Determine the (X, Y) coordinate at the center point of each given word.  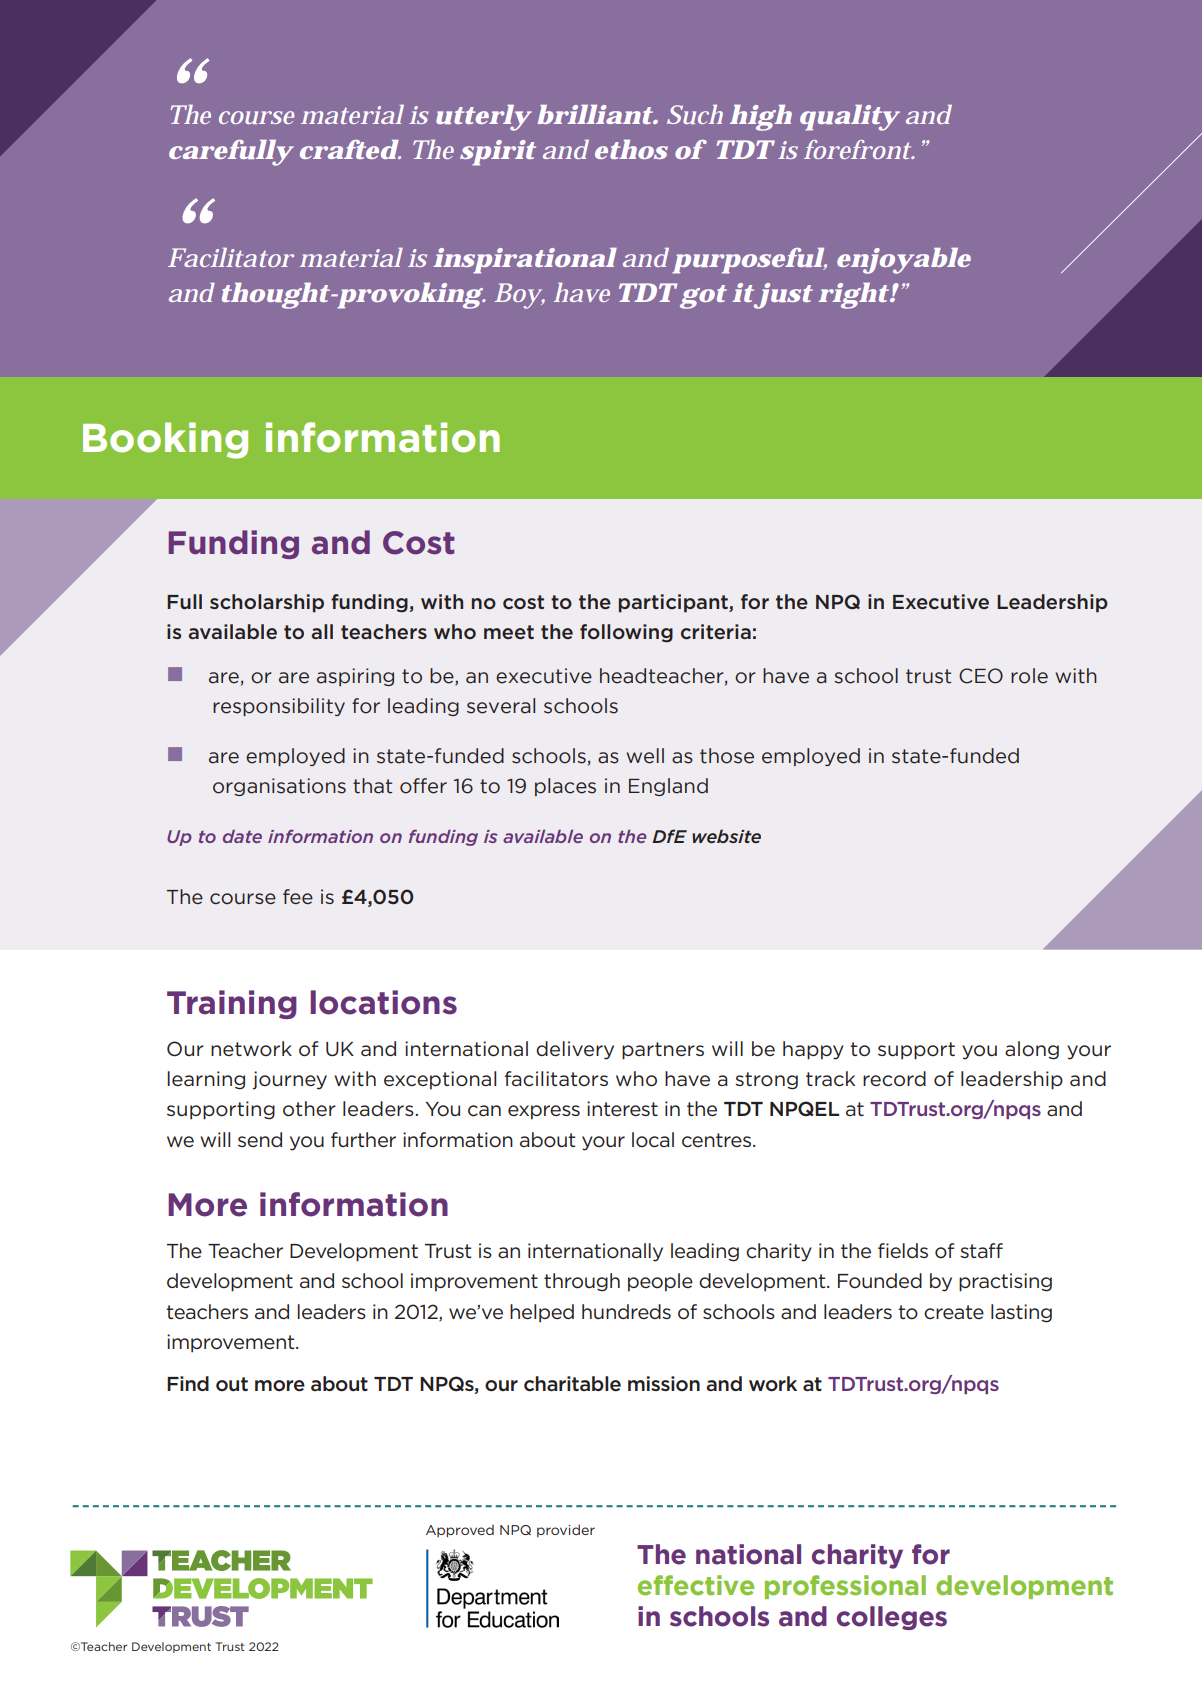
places (565, 787)
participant (674, 603)
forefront (858, 149)
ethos (631, 149)
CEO (981, 676)
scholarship (267, 603)
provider (566, 1531)
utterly (482, 118)
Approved (460, 1531)
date (242, 836)
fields (903, 1250)
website (726, 836)
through (582, 1282)
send (260, 1139)
